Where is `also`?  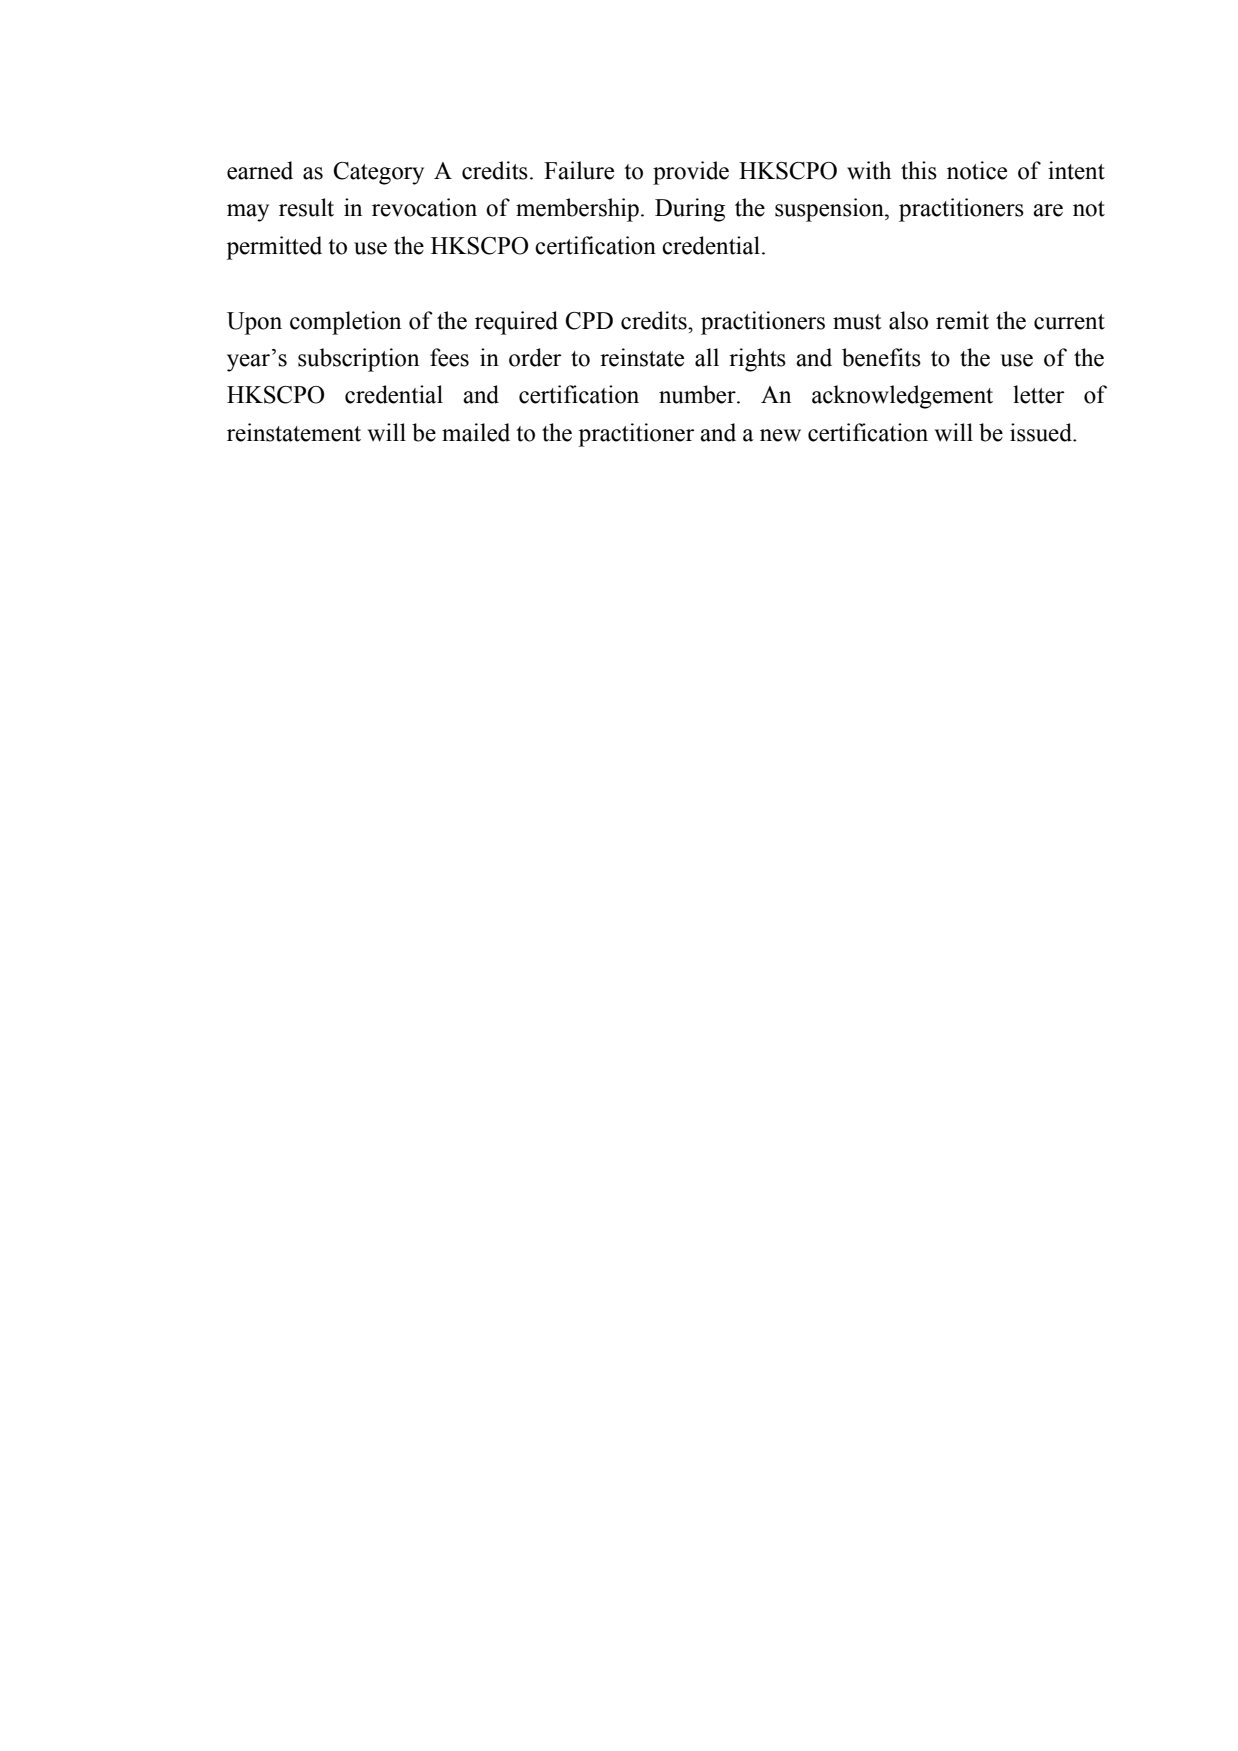
also is located at coordinates (908, 320).
